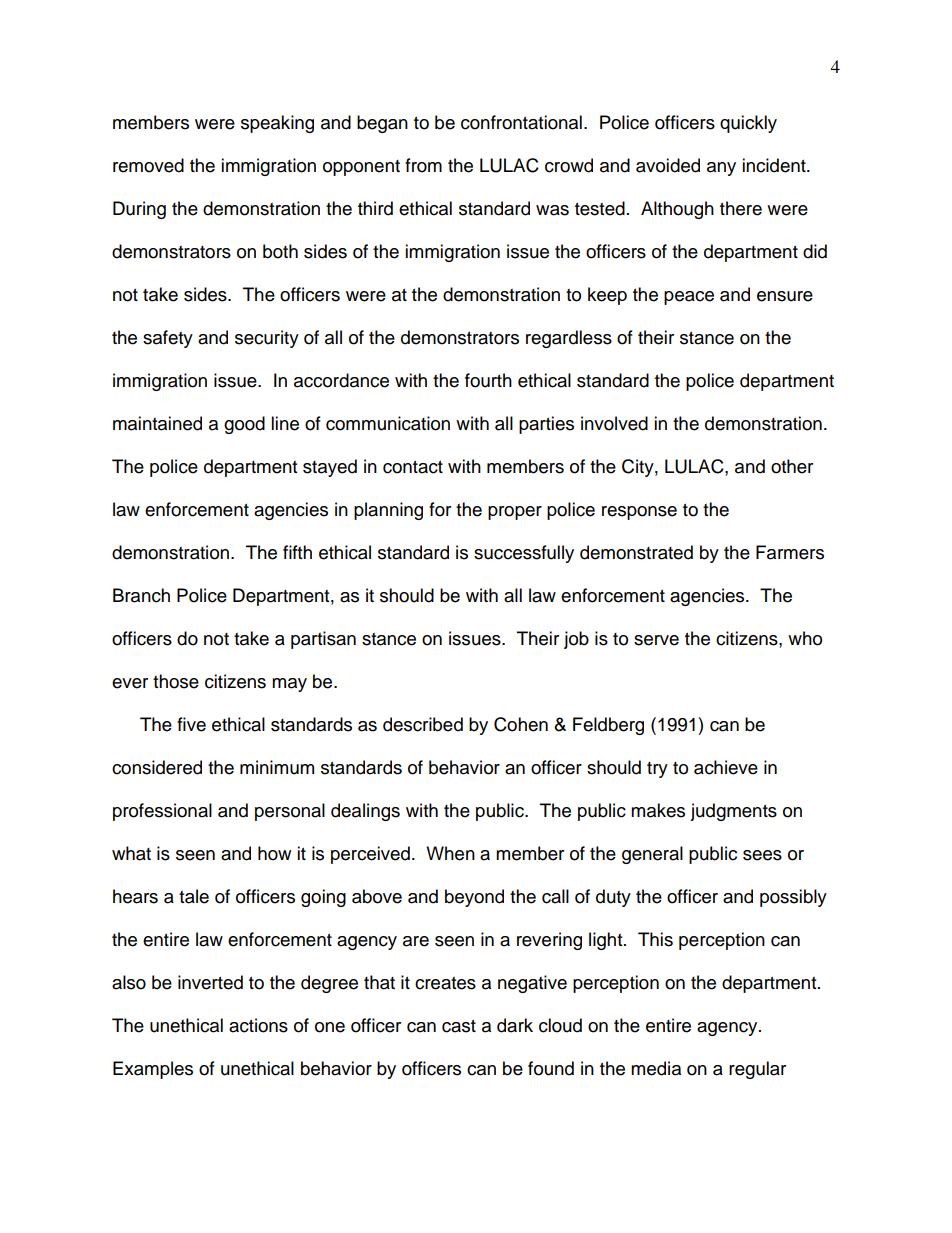 This screenshot has height=1233, width=952. What do you see at coordinates (721, 169) in the screenshot?
I see `any` at bounding box center [721, 169].
